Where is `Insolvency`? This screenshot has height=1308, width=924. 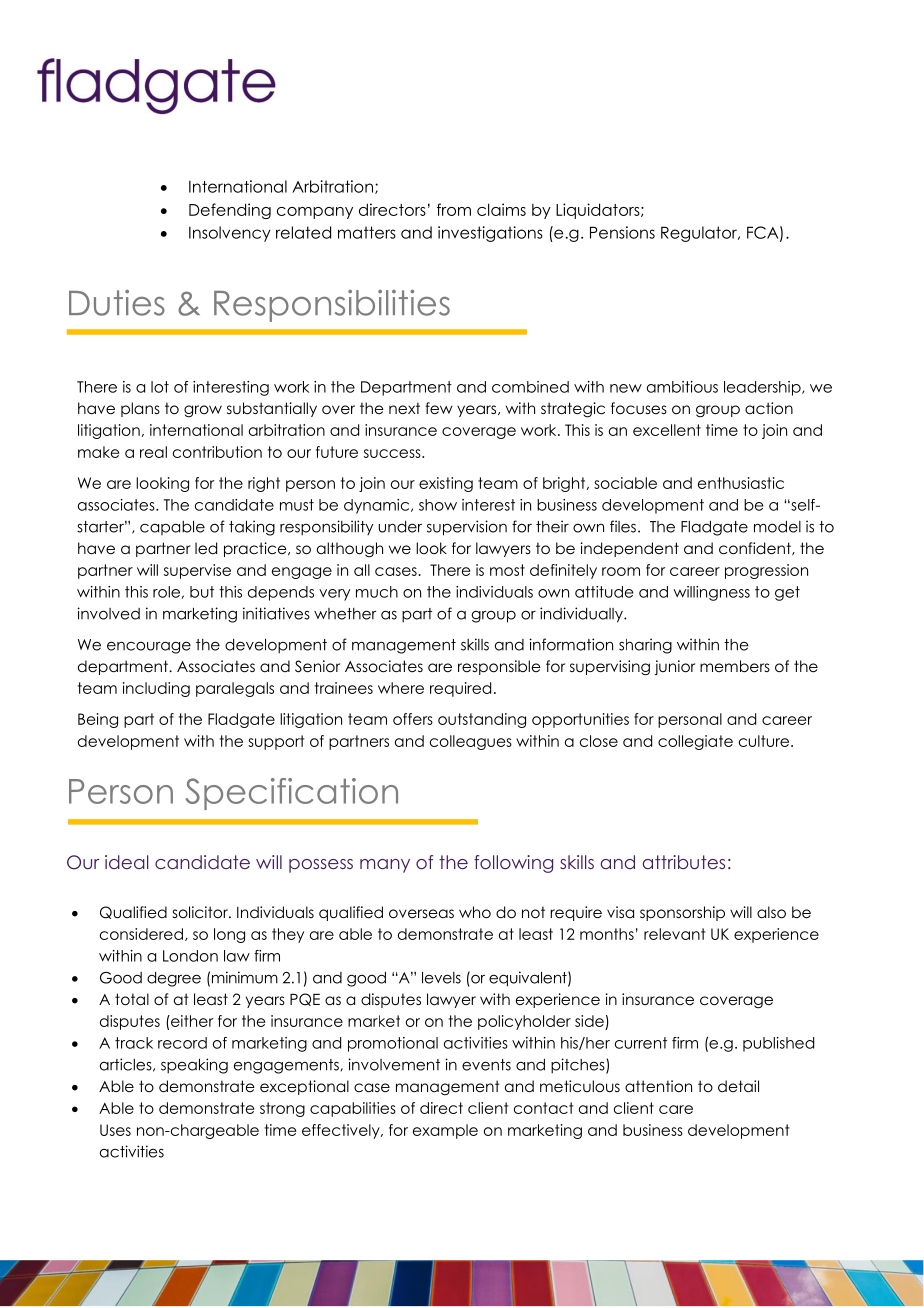
Insolvency is located at coordinates (230, 234).
